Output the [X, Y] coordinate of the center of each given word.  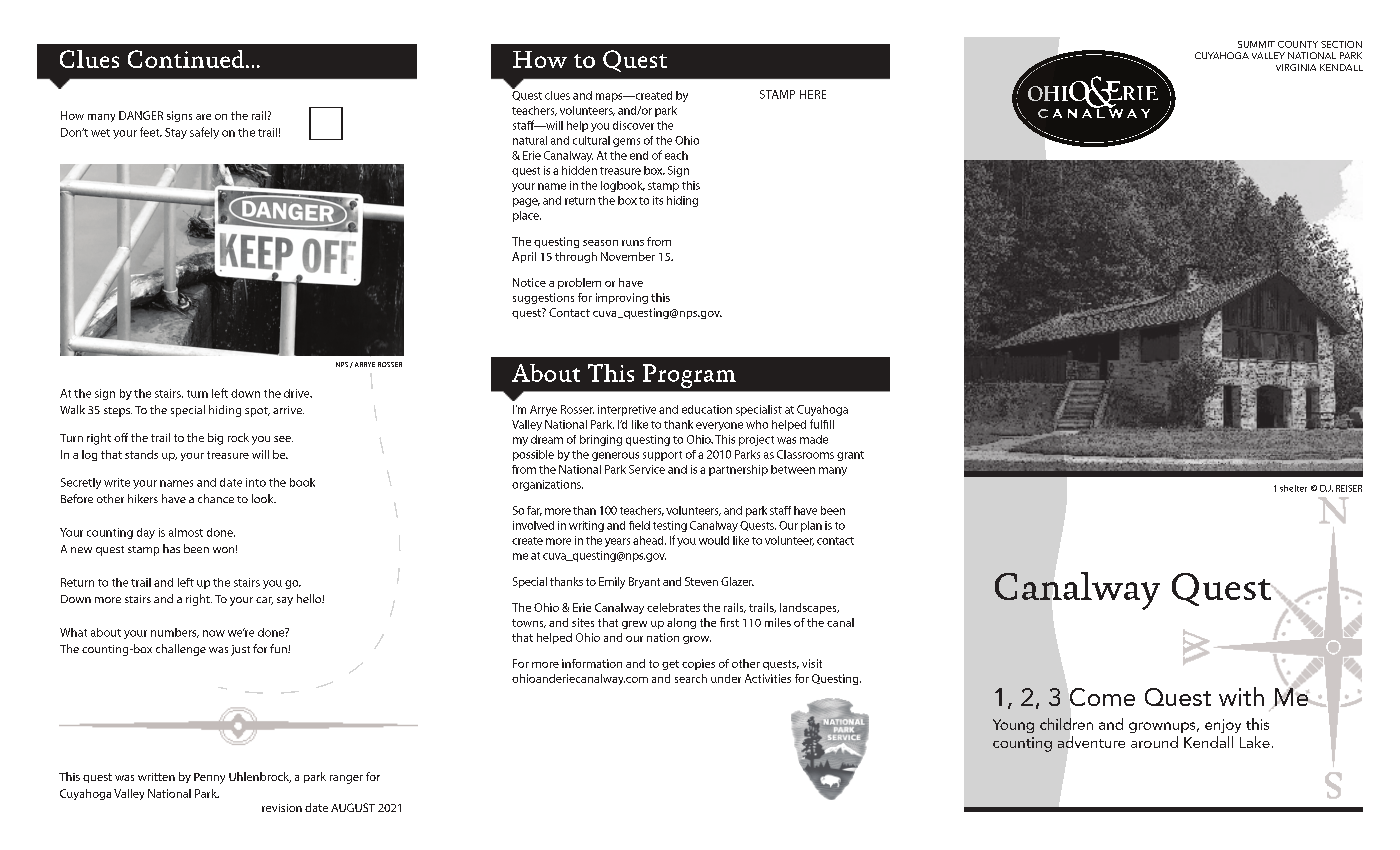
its [658, 200]
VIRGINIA [1296, 67]
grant [850, 456]
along [681, 623]
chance [216, 498]
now [214, 633]
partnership [738, 470]
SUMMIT [1256, 44]
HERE [813, 94]
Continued [187, 59]
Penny [209, 778]
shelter [1293, 488]
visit [812, 663]
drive [298, 393]
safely [204, 133]
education [707, 409]
